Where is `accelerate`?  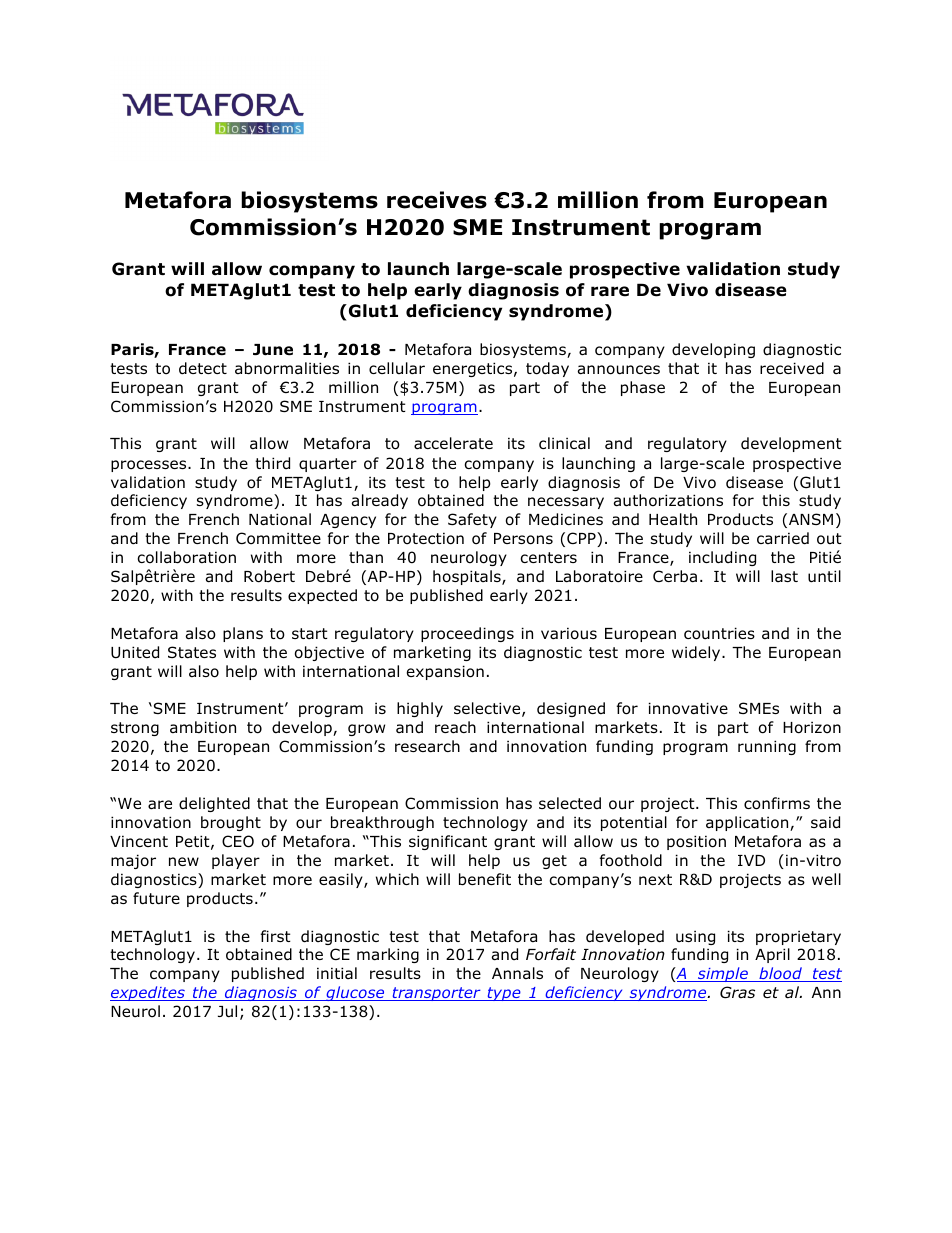 accelerate is located at coordinates (453, 443).
